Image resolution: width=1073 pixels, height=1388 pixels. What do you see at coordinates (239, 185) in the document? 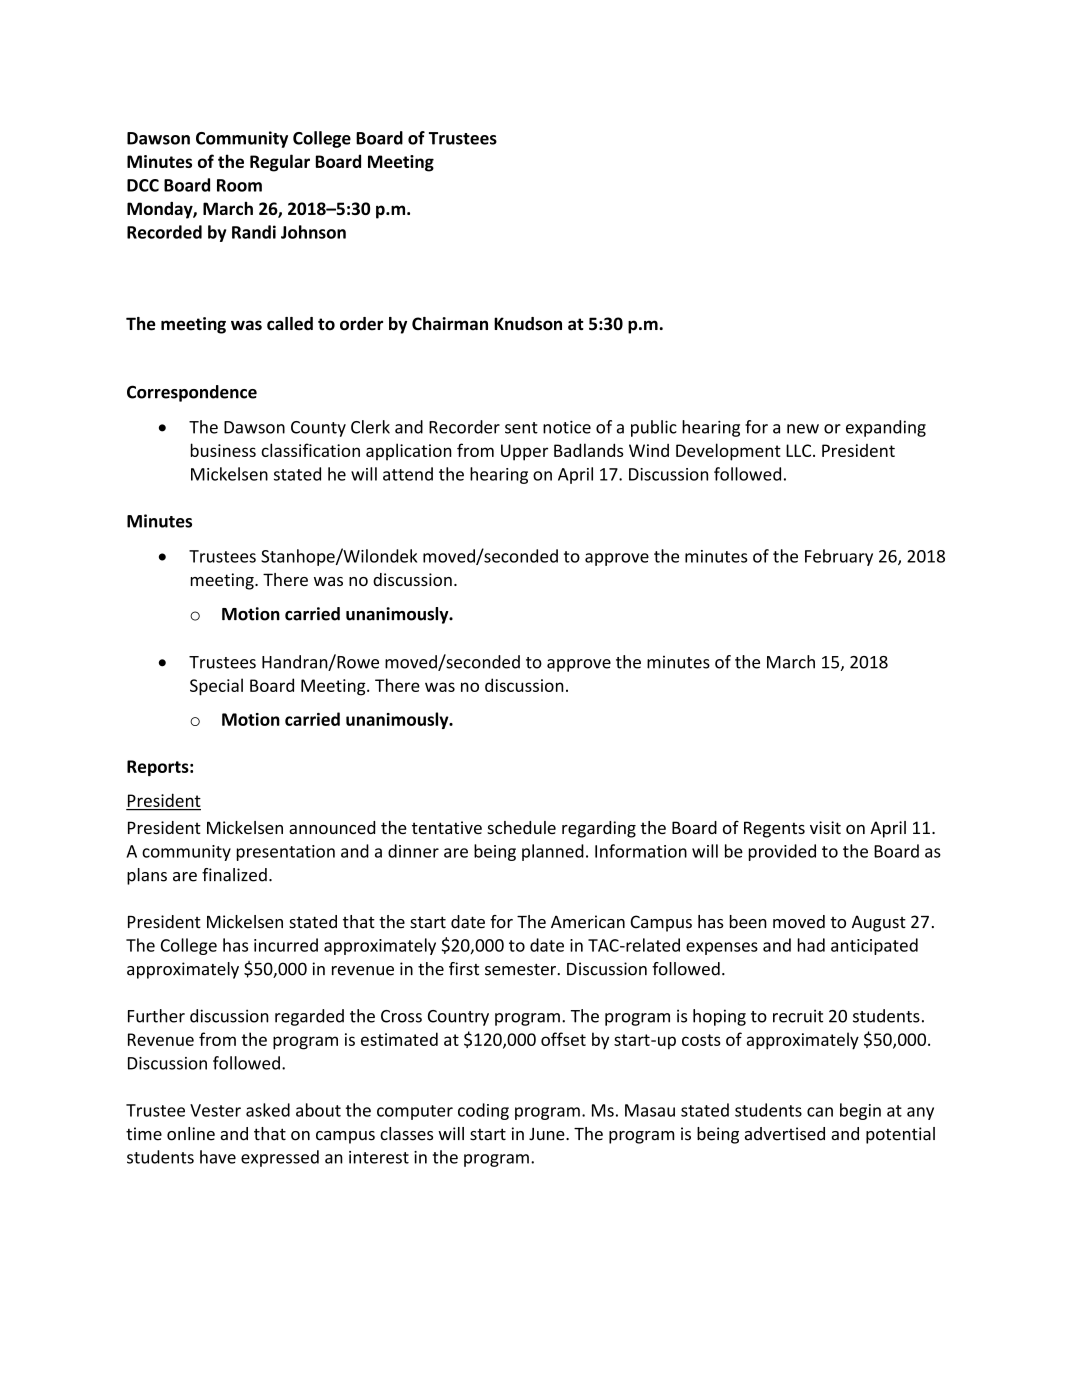
I see `Room` at bounding box center [239, 185].
